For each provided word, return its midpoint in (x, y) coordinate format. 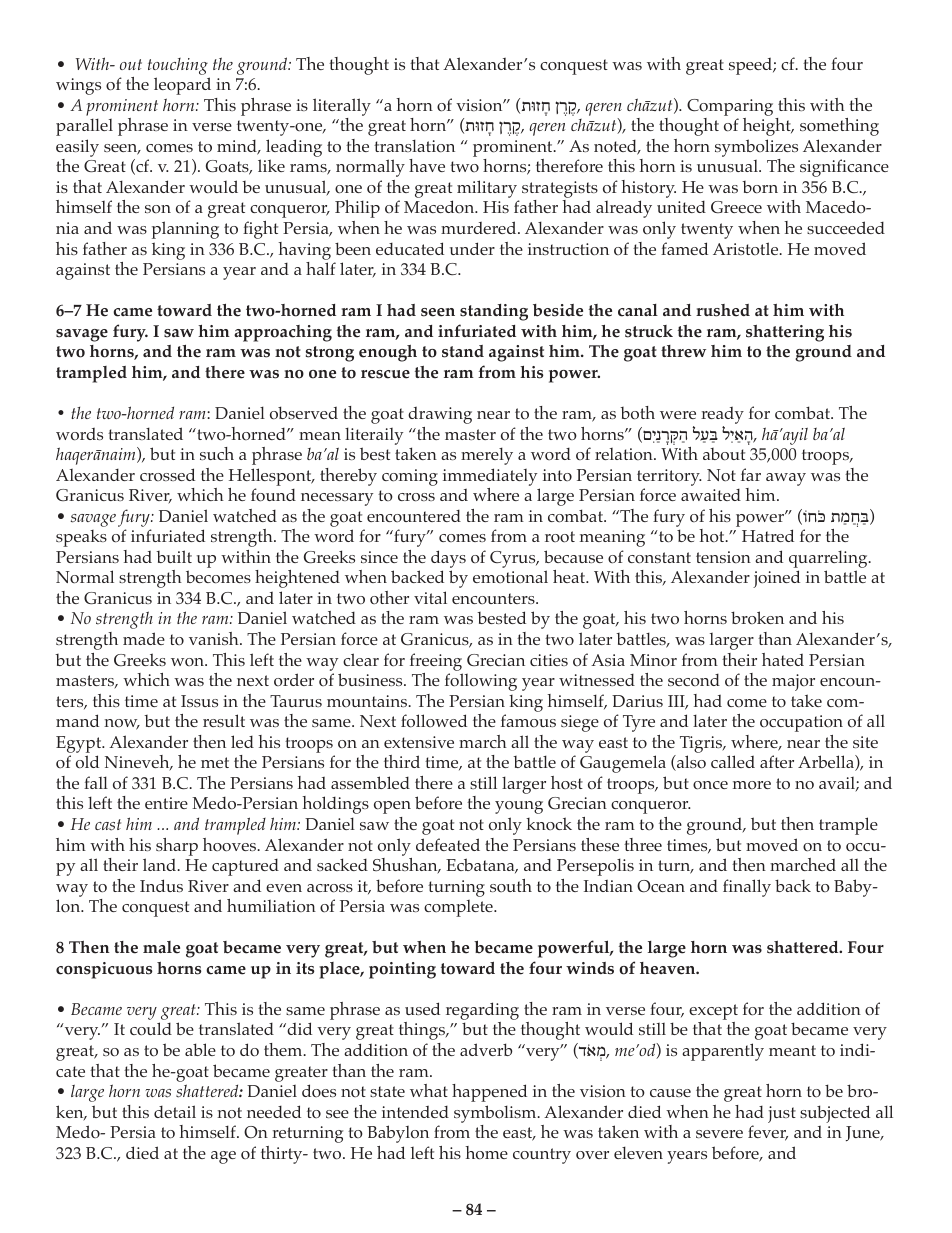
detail (175, 1111)
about (724, 454)
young (519, 807)
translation (414, 146)
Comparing (730, 107)
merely (487, 456)
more (752, 785)
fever (768, 1133)
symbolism (496, 1114)
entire (166, 803)
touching (178, 66)
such (217, 453)
